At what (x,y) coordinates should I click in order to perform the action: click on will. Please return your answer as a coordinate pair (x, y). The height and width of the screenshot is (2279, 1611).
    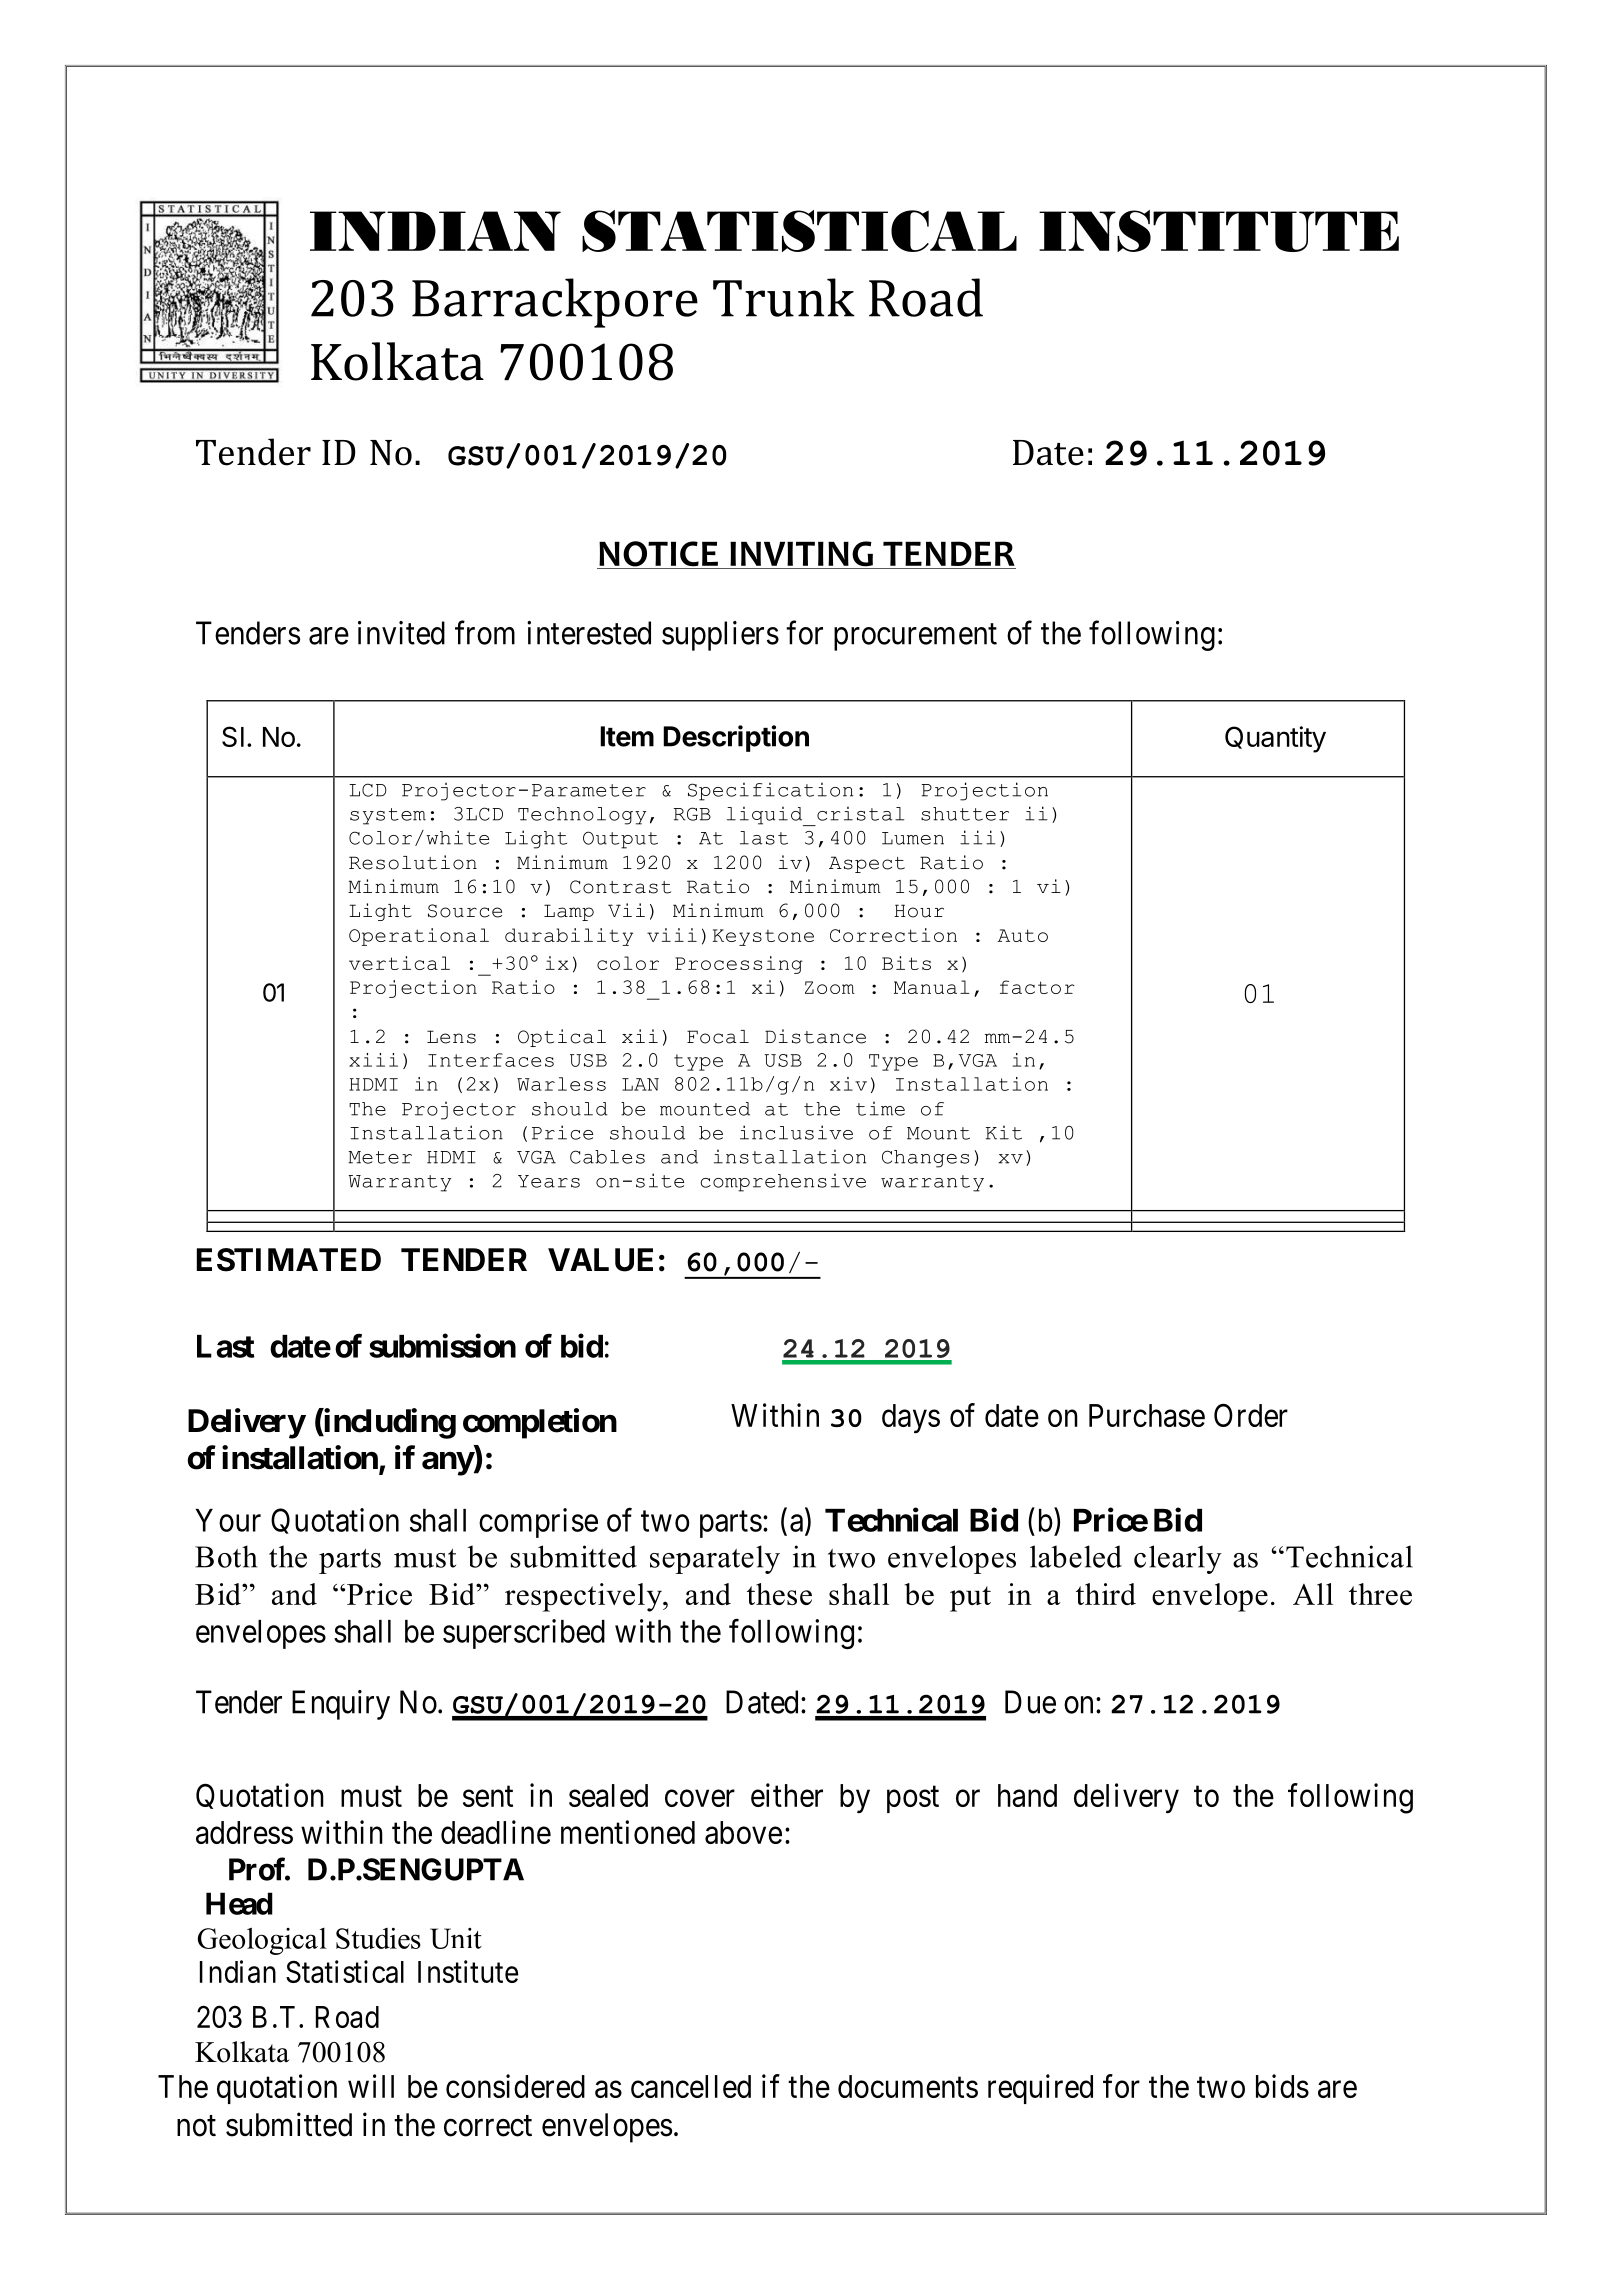
    Looking at the image, I should click on (371, 2086).
